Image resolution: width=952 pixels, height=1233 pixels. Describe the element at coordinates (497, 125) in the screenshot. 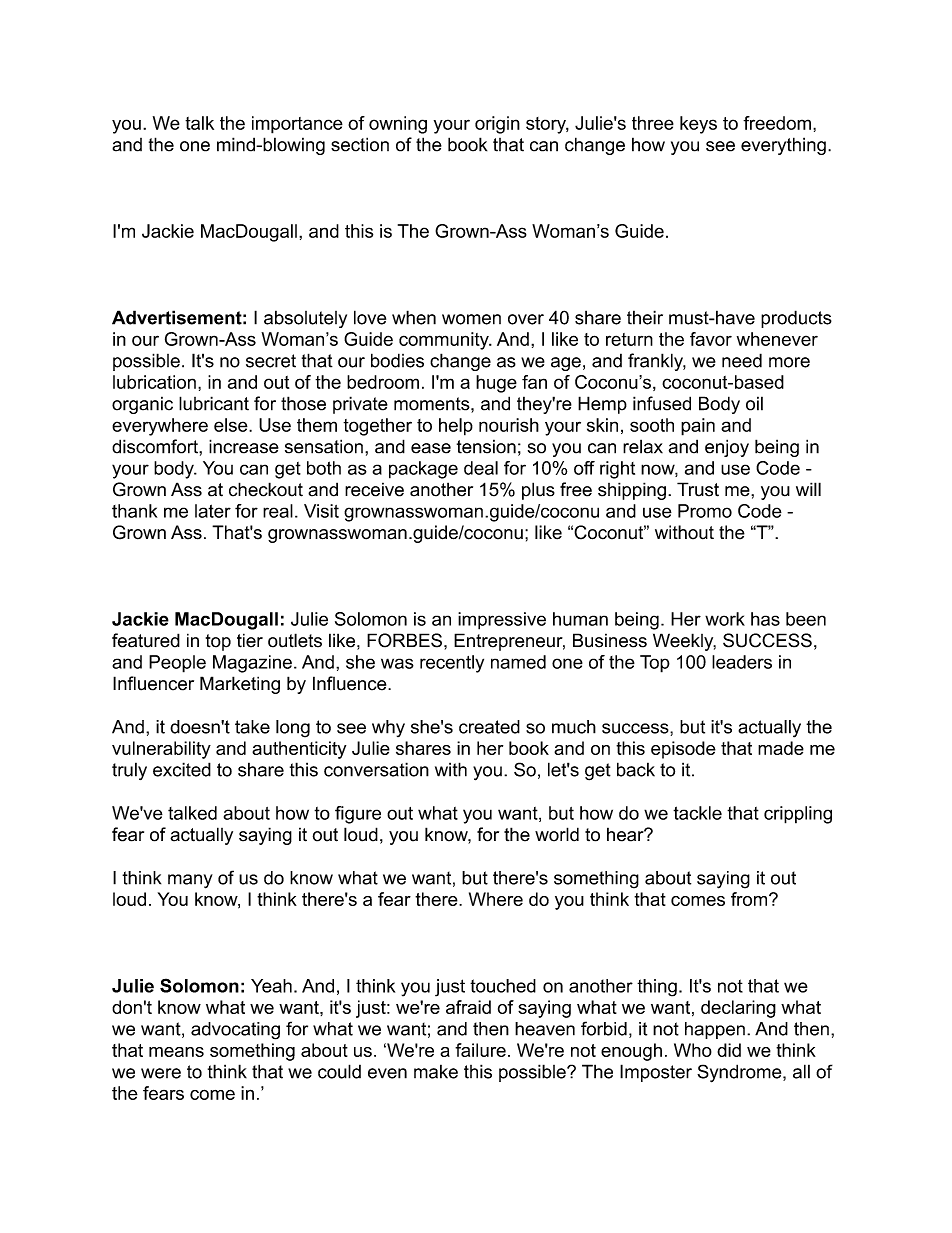

I see `origin` at that location.
